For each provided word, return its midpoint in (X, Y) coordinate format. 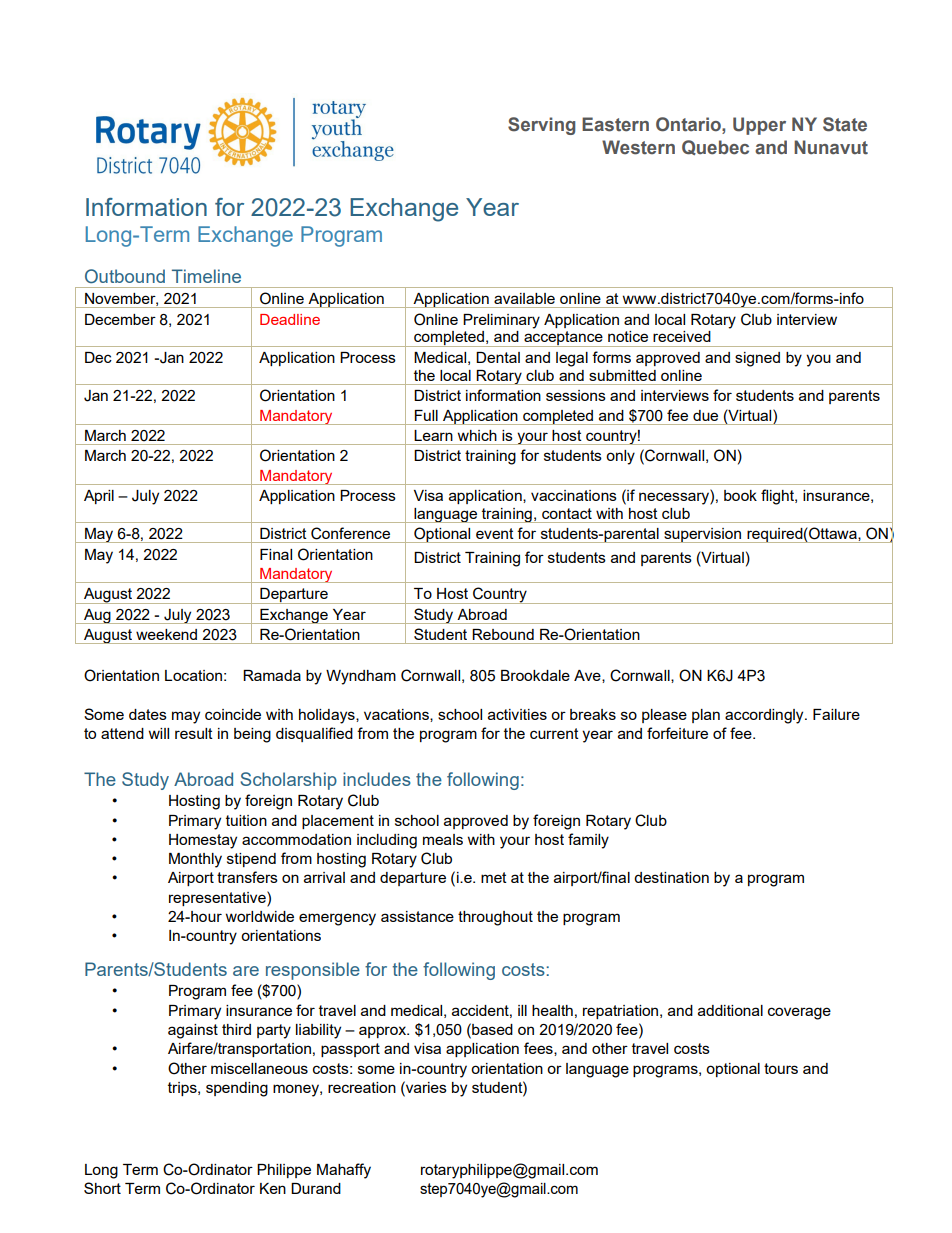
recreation (362, 1087)
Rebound (503, 634)
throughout (495, 918)
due (705, 415)
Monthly (195, 860)
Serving (541, 126)
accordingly (765, 716)
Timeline (206, 276)
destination (671, 877)
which (477, 435)
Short (102, 1188)
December (120, 319)
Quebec (715, 147)
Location (193, 675)
